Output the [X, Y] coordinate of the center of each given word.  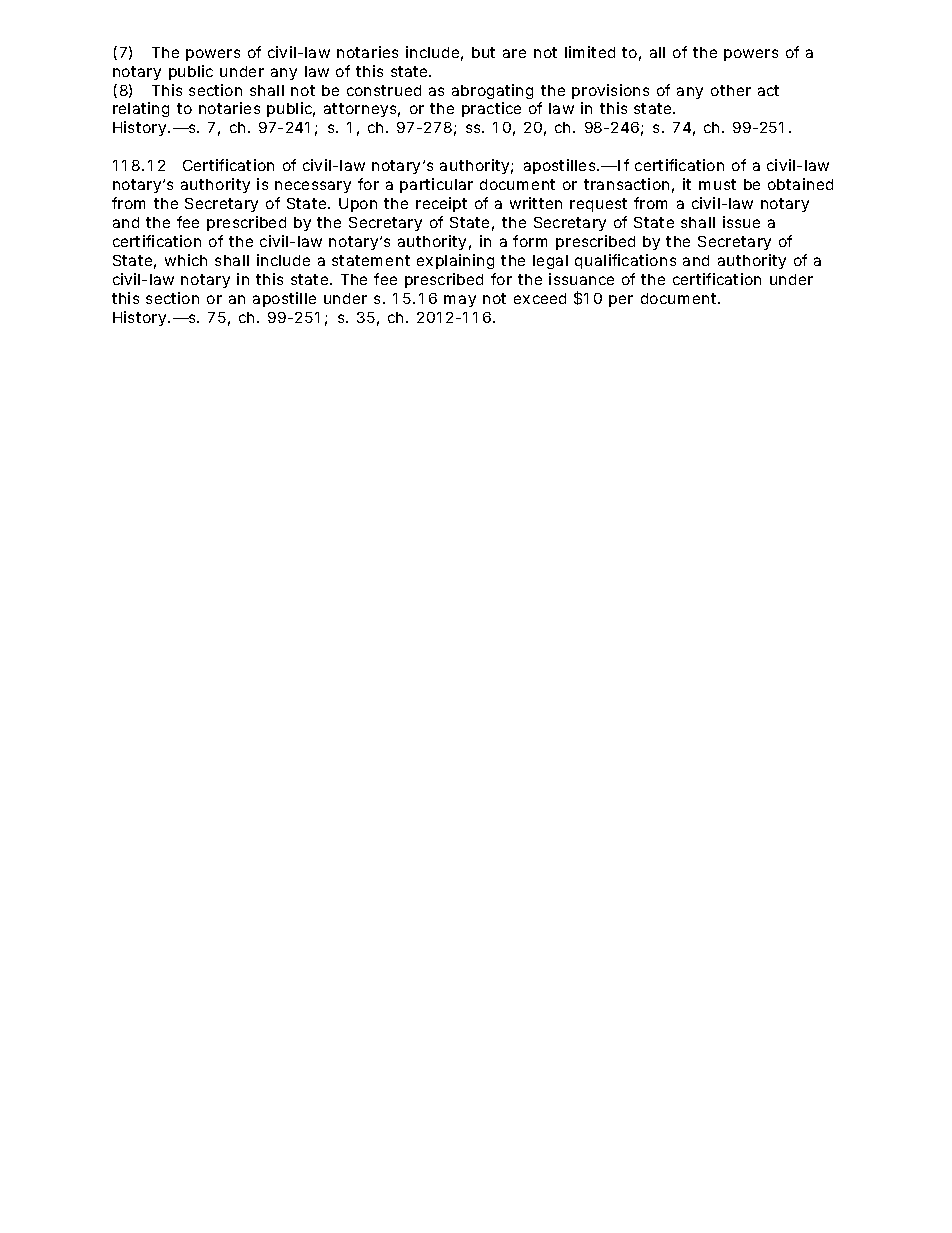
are [514, 53]
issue [741, 222]
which [186, 260]
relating [141, 109]
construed [384, 90]
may [460, 301]
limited [590, 52]
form [530, 241]
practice [491, 109]
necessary [313, 187]
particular [436, 185]
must [717, 184]
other [731, 90]
